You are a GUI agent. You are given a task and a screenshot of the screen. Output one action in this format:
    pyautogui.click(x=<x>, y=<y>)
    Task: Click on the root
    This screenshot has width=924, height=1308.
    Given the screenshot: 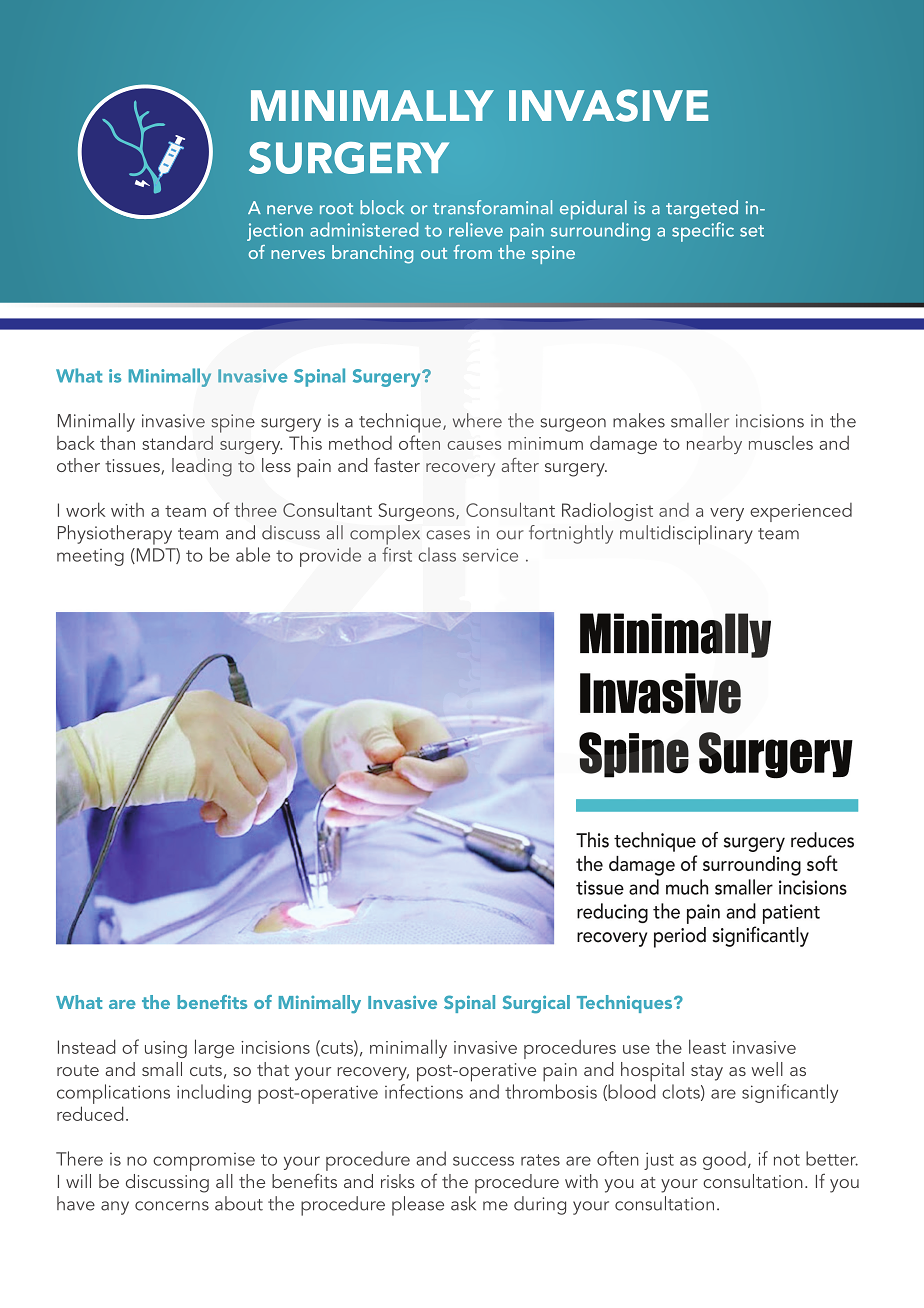 What is the action you would take?
    pyautogui.click(x=336, y=209)
